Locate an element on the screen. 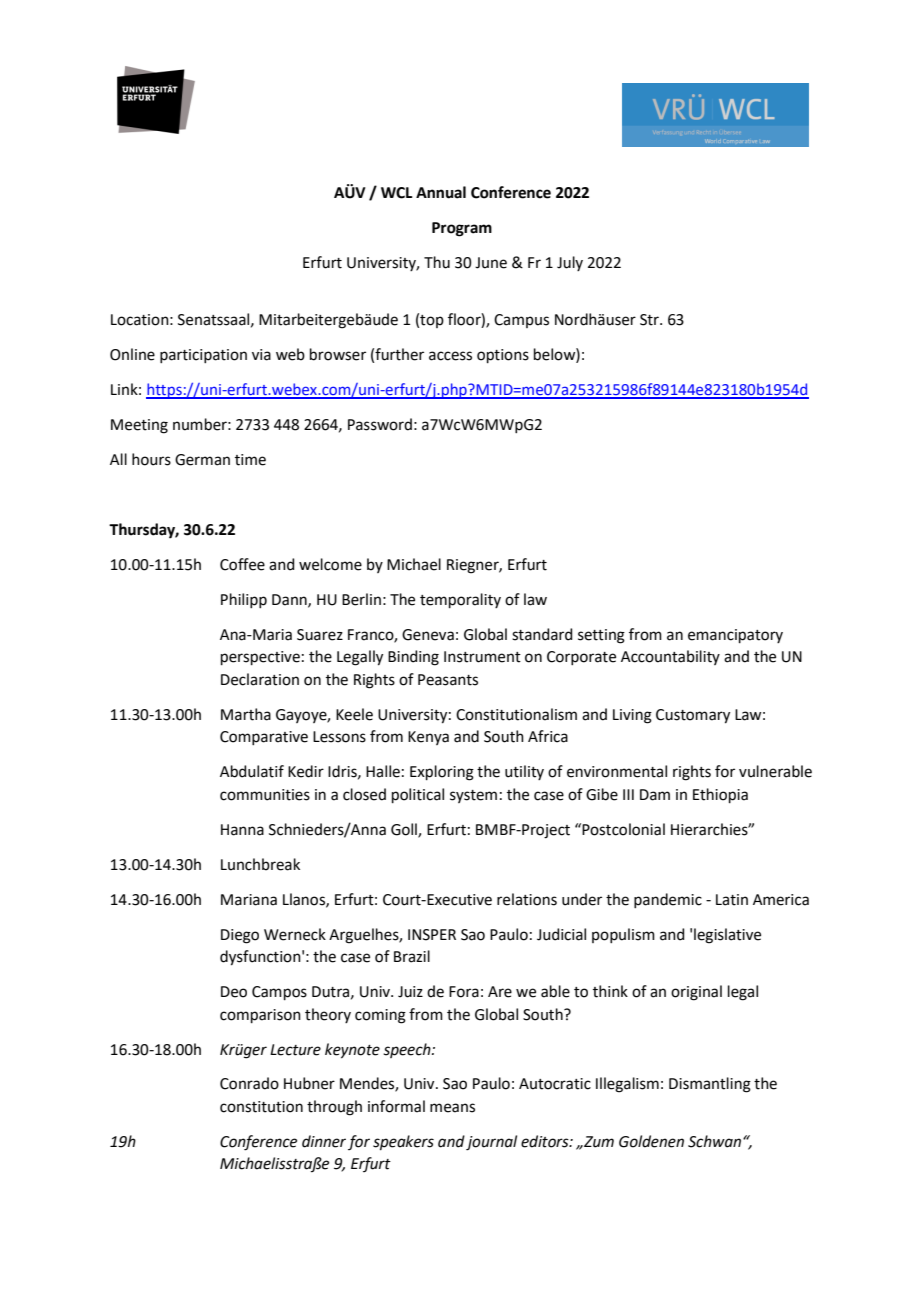 This screenshot has height=1308, width=924. perspective is located at coordinates (260, 658).
